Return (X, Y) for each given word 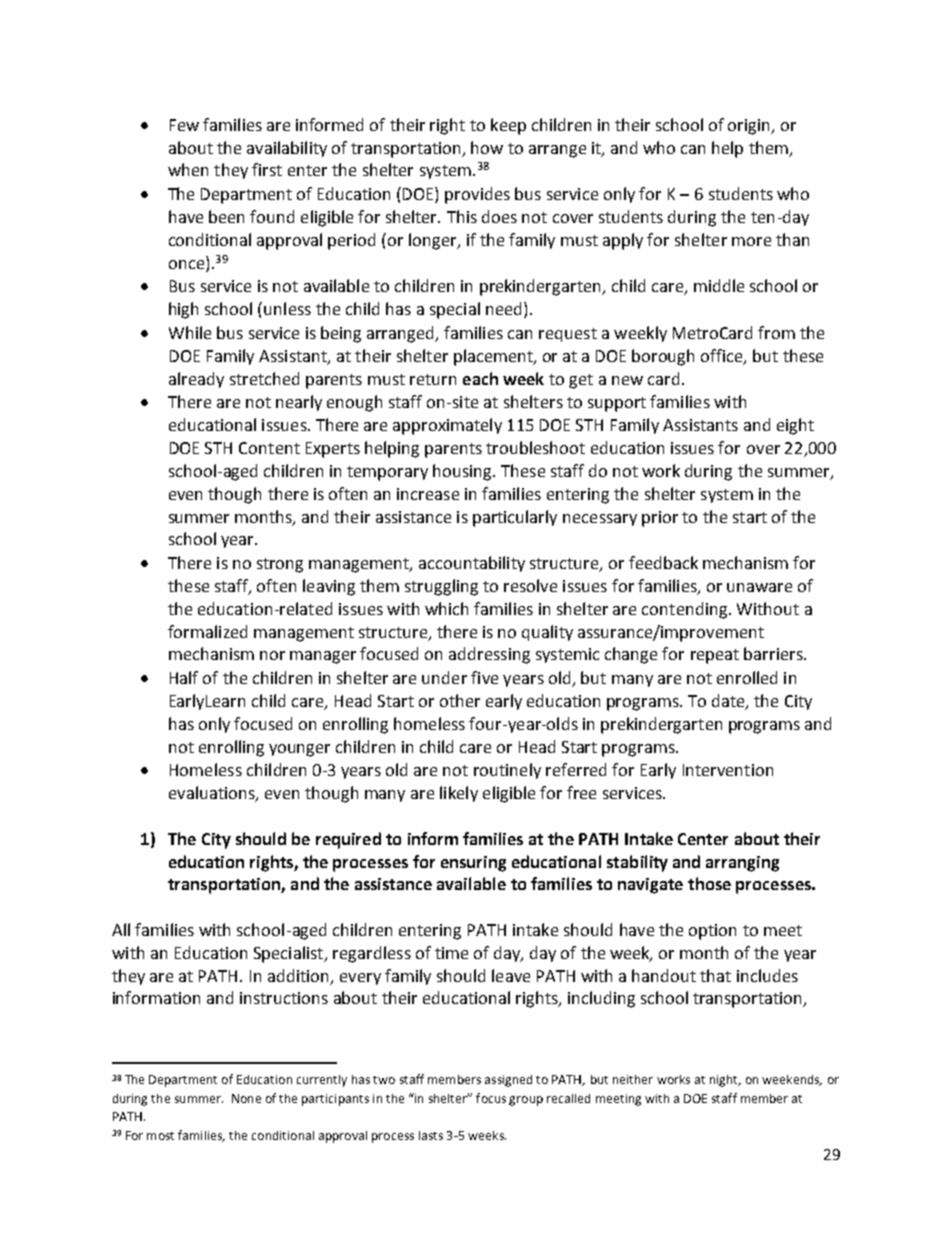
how (487, 147)
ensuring (473, 864)
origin (750, 127)
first (267, 169)
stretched (264, 378)
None (246, 1098)
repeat (715, 656)
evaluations (213, 794)
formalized (207, 631)
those (709, 883)
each (480, 378)
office (723, 357)
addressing (489, 655)
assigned (508, 1081)
